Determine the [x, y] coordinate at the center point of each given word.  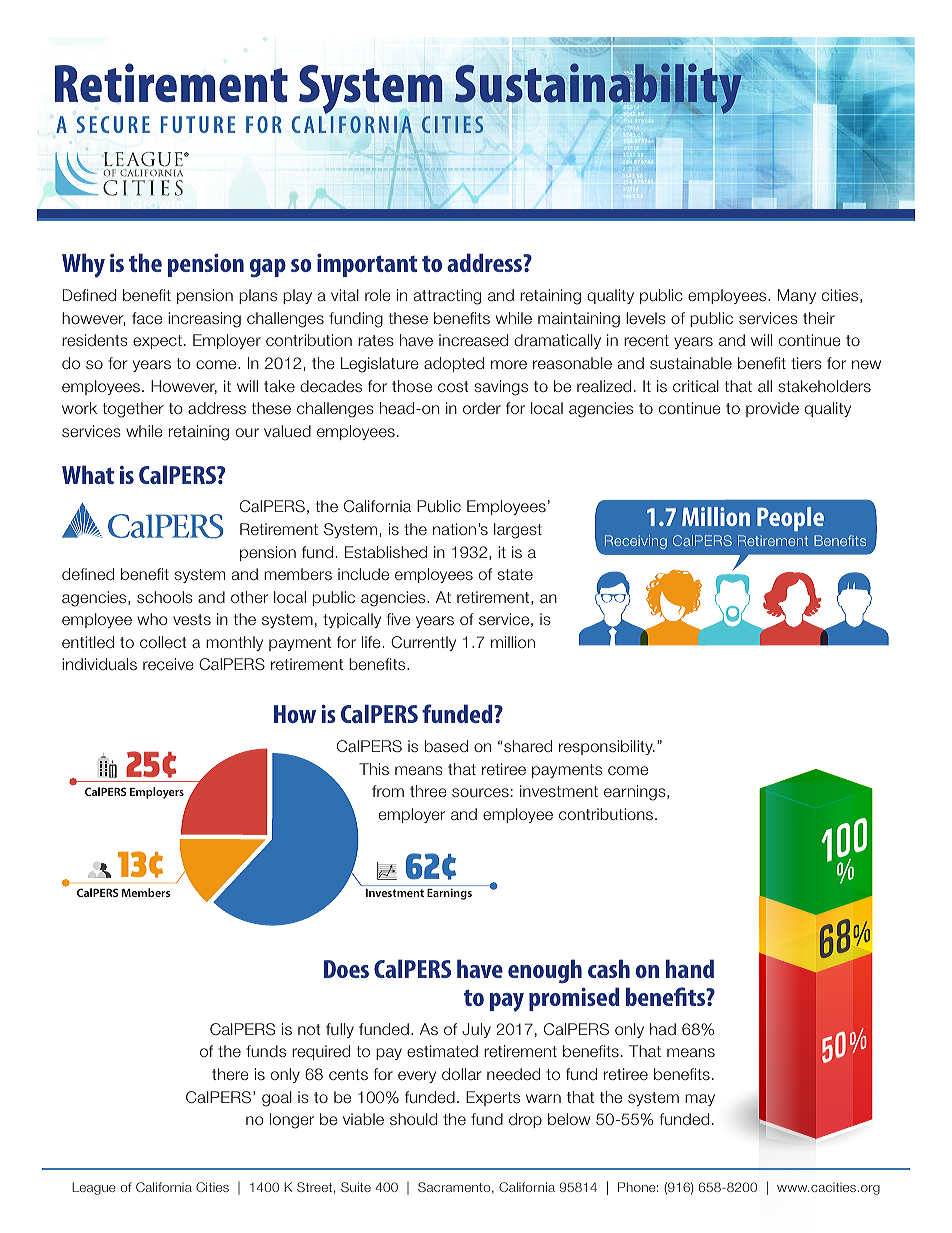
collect [163, 642]
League [94, 1188]
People [790, 519]
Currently [423, 643]
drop [525, 1120]
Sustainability [599, 89]
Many [797, 296]
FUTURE [198, 124]
